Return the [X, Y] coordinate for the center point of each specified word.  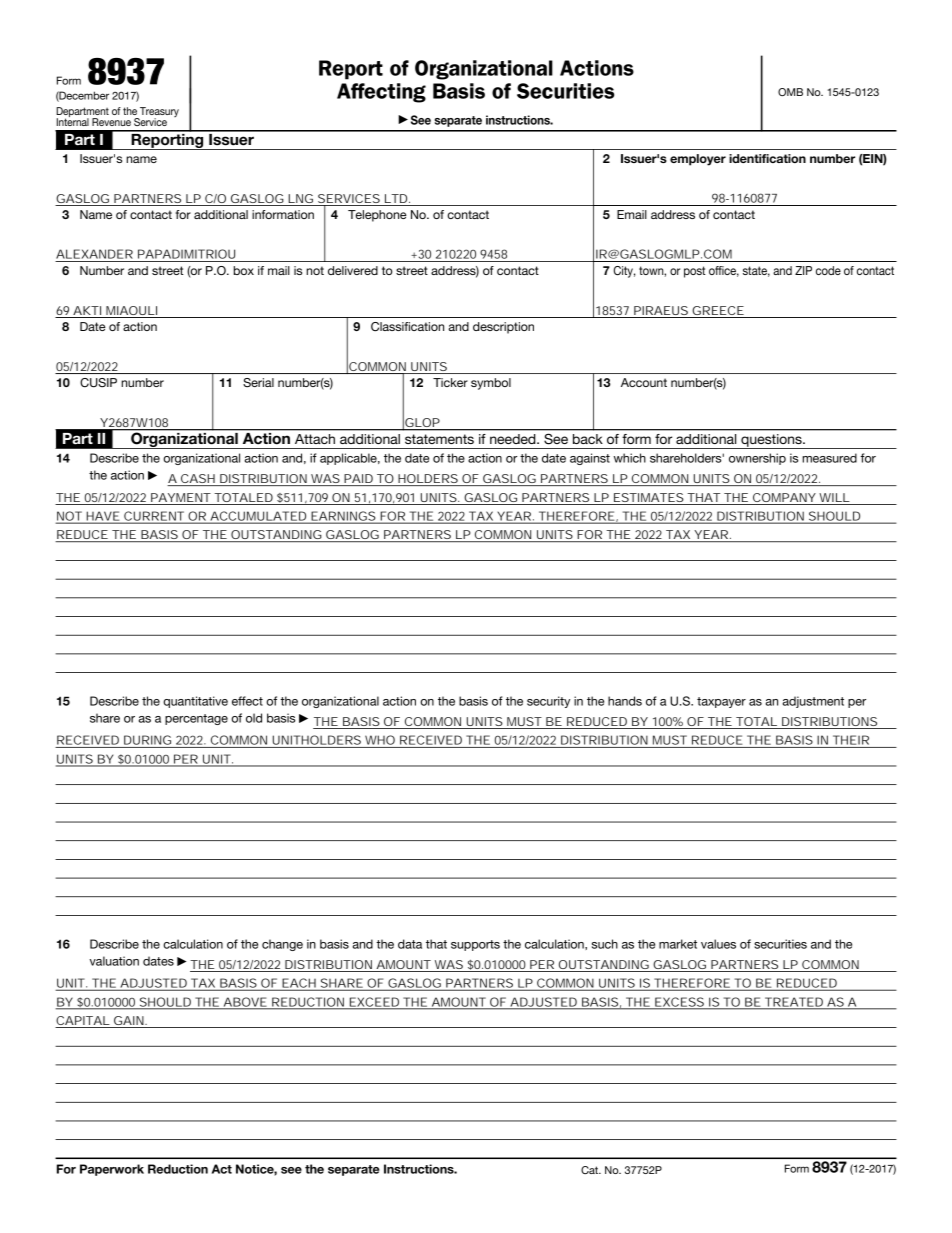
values [718, 944]
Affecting [381, 93]
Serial [258, 383]
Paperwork [112, 1170]
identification [767, 158]
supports [475, 945]
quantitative [195, 702]
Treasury [158, 113]
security [548, 702]
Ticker [450, 382]
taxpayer [721, 702]
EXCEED [374, 1003]
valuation [114, 961]
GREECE [718, 310]
